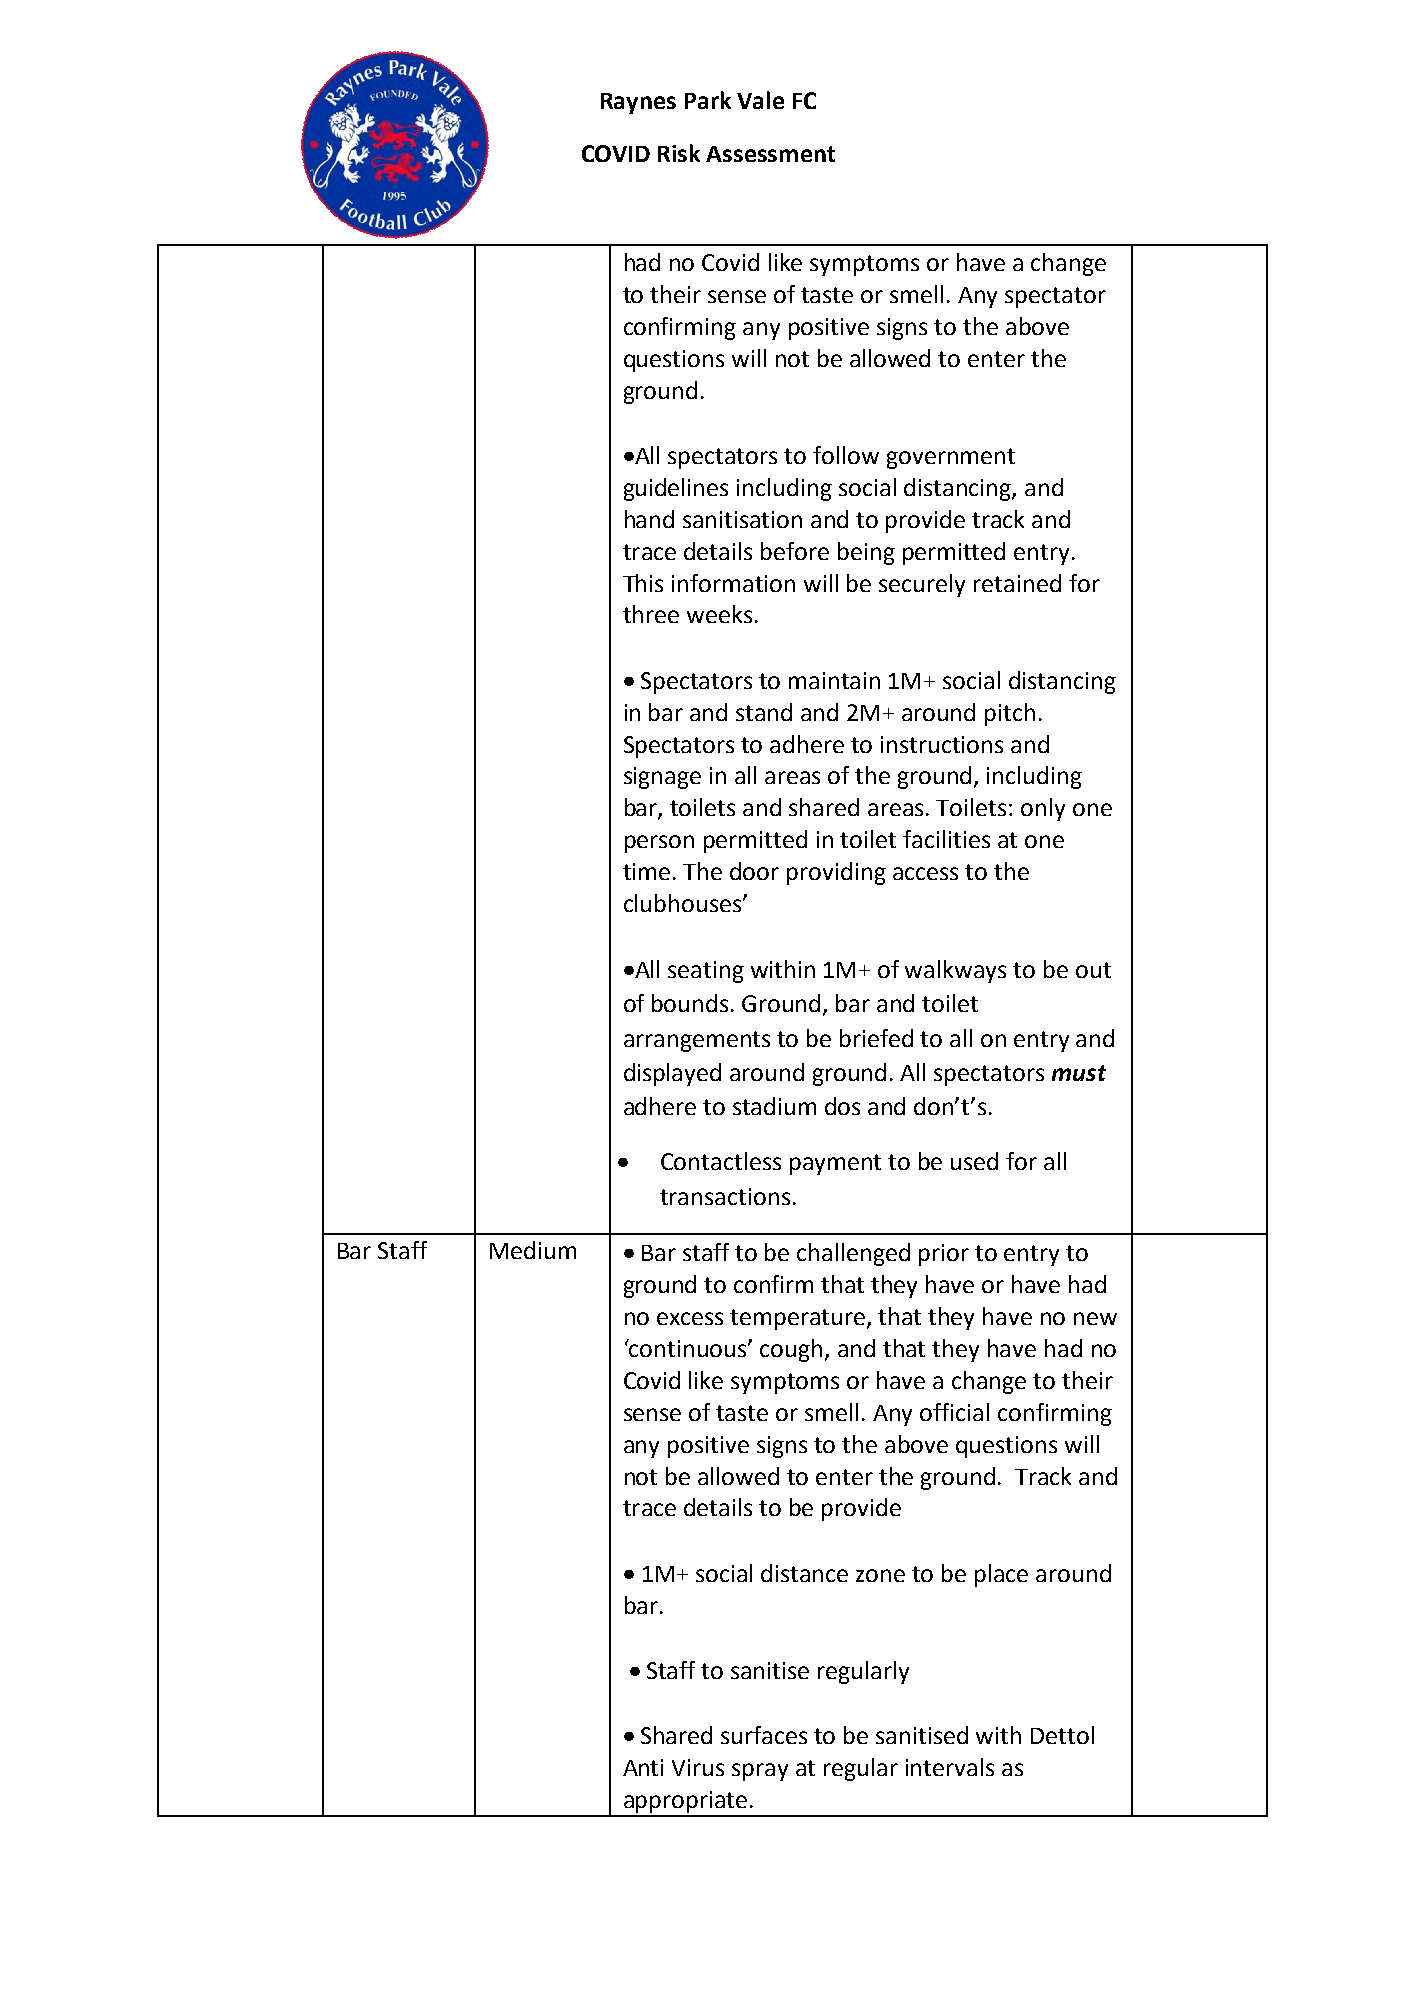  I want to click on Assessment, so click(770, 154).
